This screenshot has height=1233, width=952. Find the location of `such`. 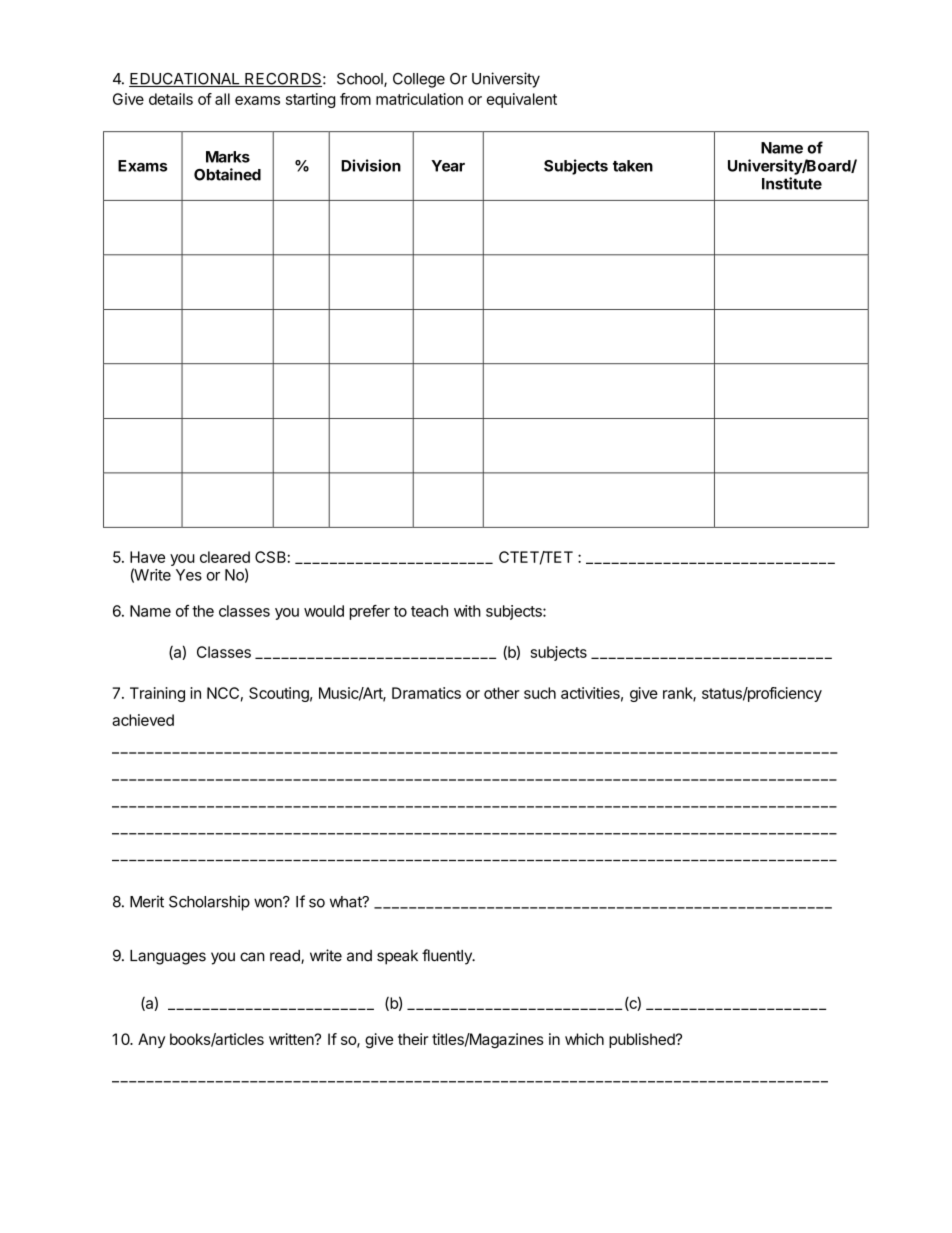

such is located at coordinates (540, 693).
